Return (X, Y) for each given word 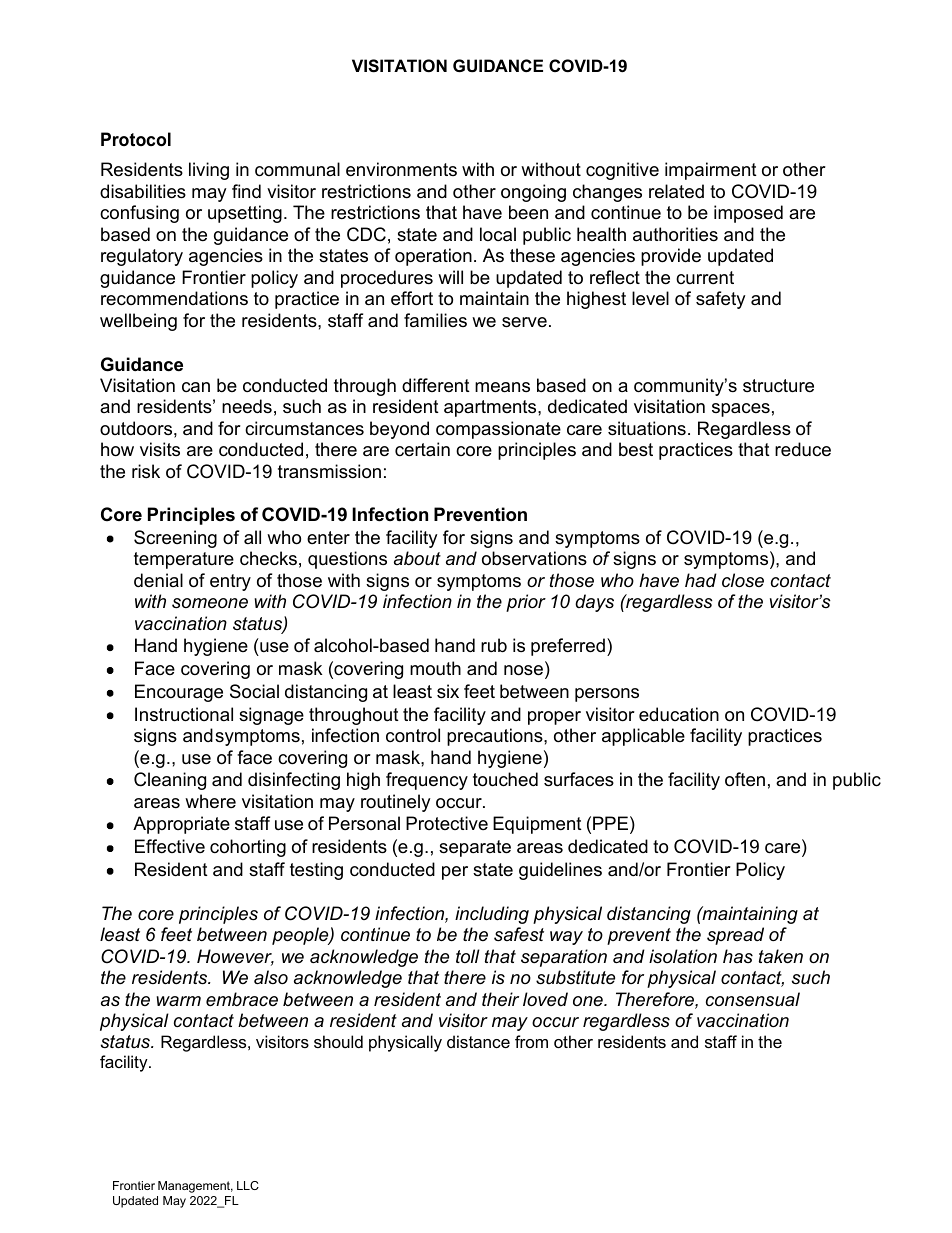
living (209, 171)
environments (401, 169)
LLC (248, 1185)
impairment (711, 171)
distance (478, 1041)
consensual (753, 999)
